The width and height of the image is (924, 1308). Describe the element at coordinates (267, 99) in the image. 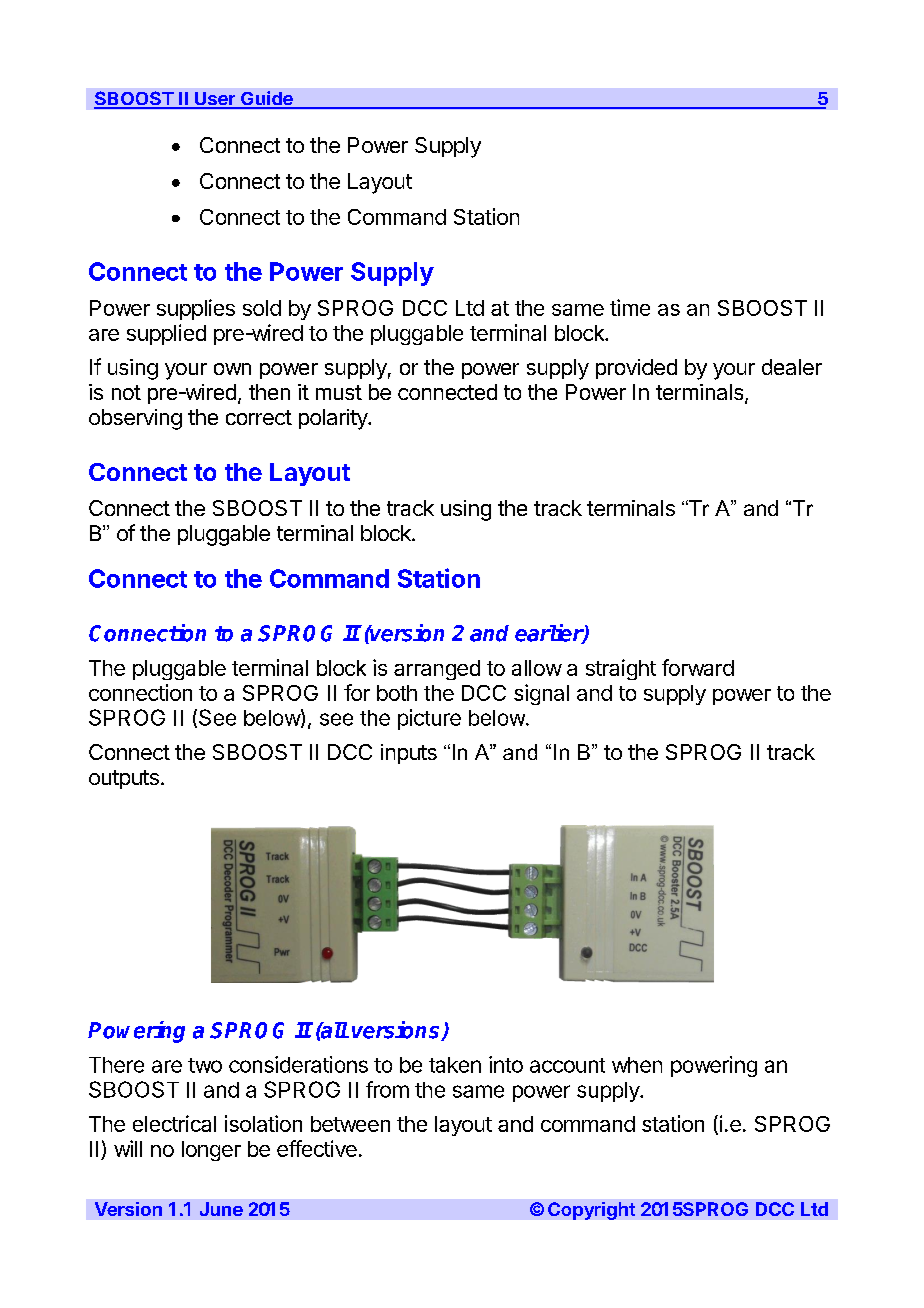

I see `Guide` at that location.
